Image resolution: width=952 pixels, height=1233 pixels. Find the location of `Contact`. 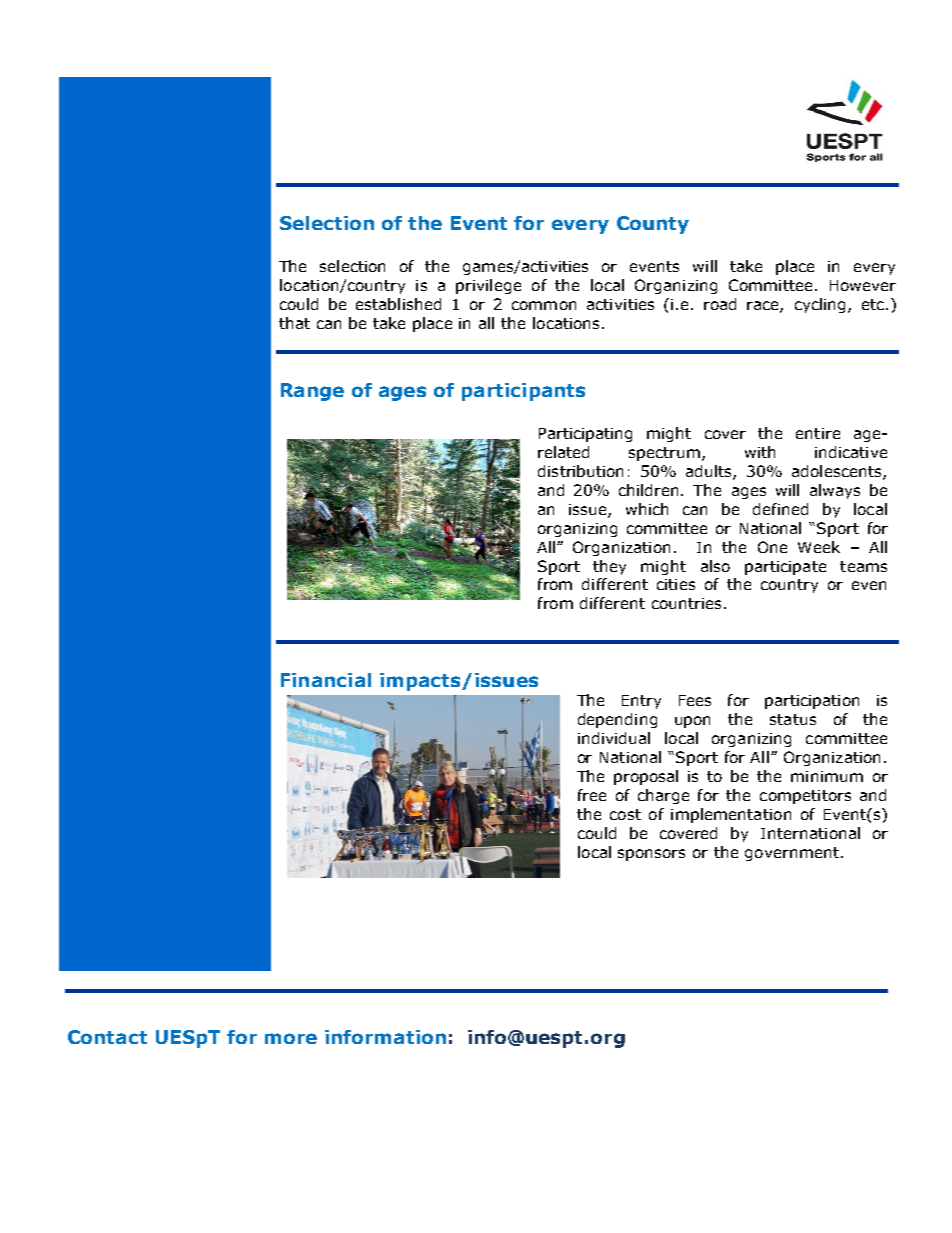

Contact is located at coordinates (107, 1037).
